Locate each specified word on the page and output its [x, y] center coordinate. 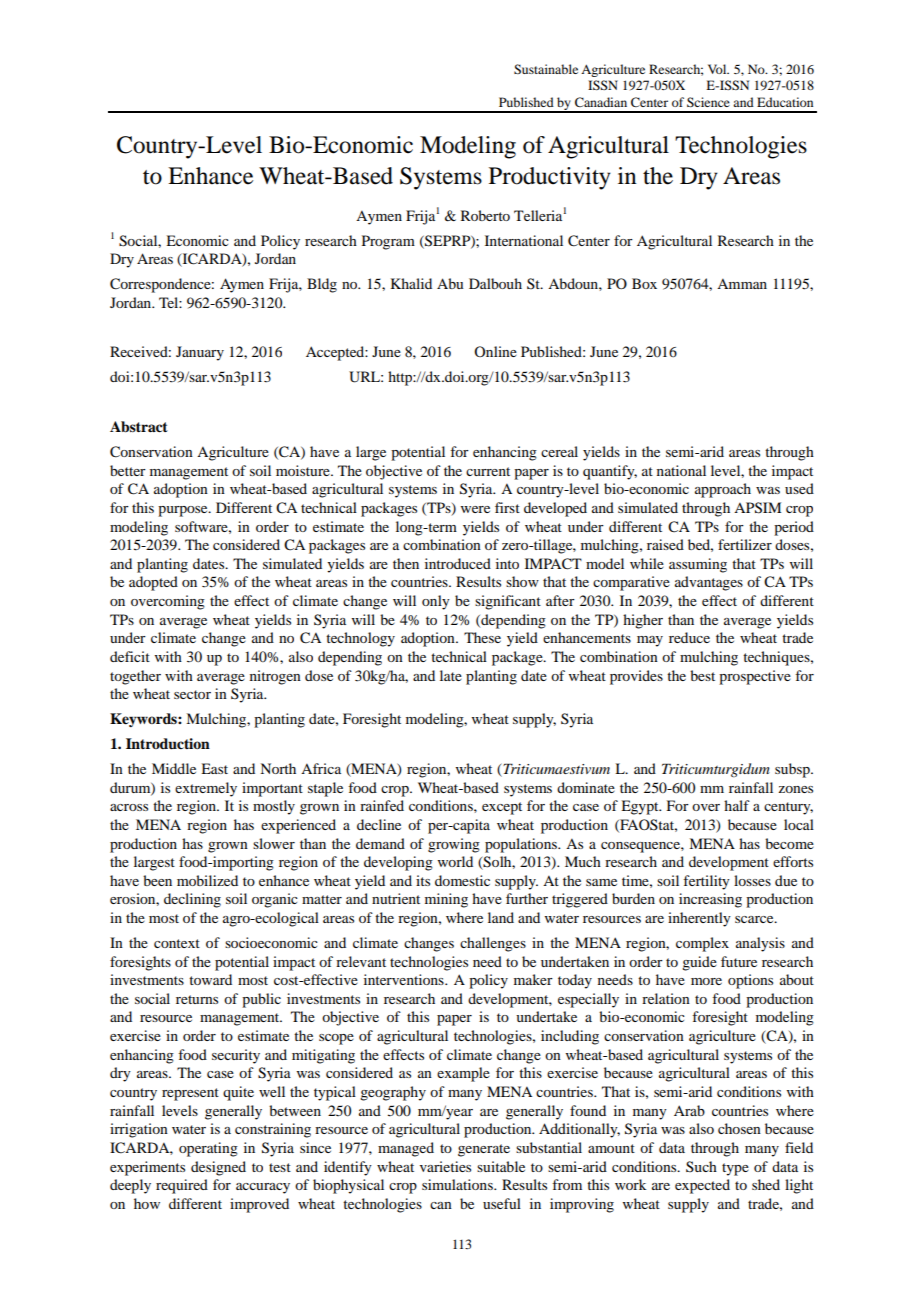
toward [210, 979]
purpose [184, 511]
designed [218, 1168]
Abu [450, 283]
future [739, 961]
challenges [493, 944]
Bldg [322, 285]
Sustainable [546, 69]
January [200, 353]
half [737, 805]
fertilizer [745, 544]
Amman [742, 284]
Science [708, 102]
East [214, 768]
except [502, 808]
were [475, 509]
